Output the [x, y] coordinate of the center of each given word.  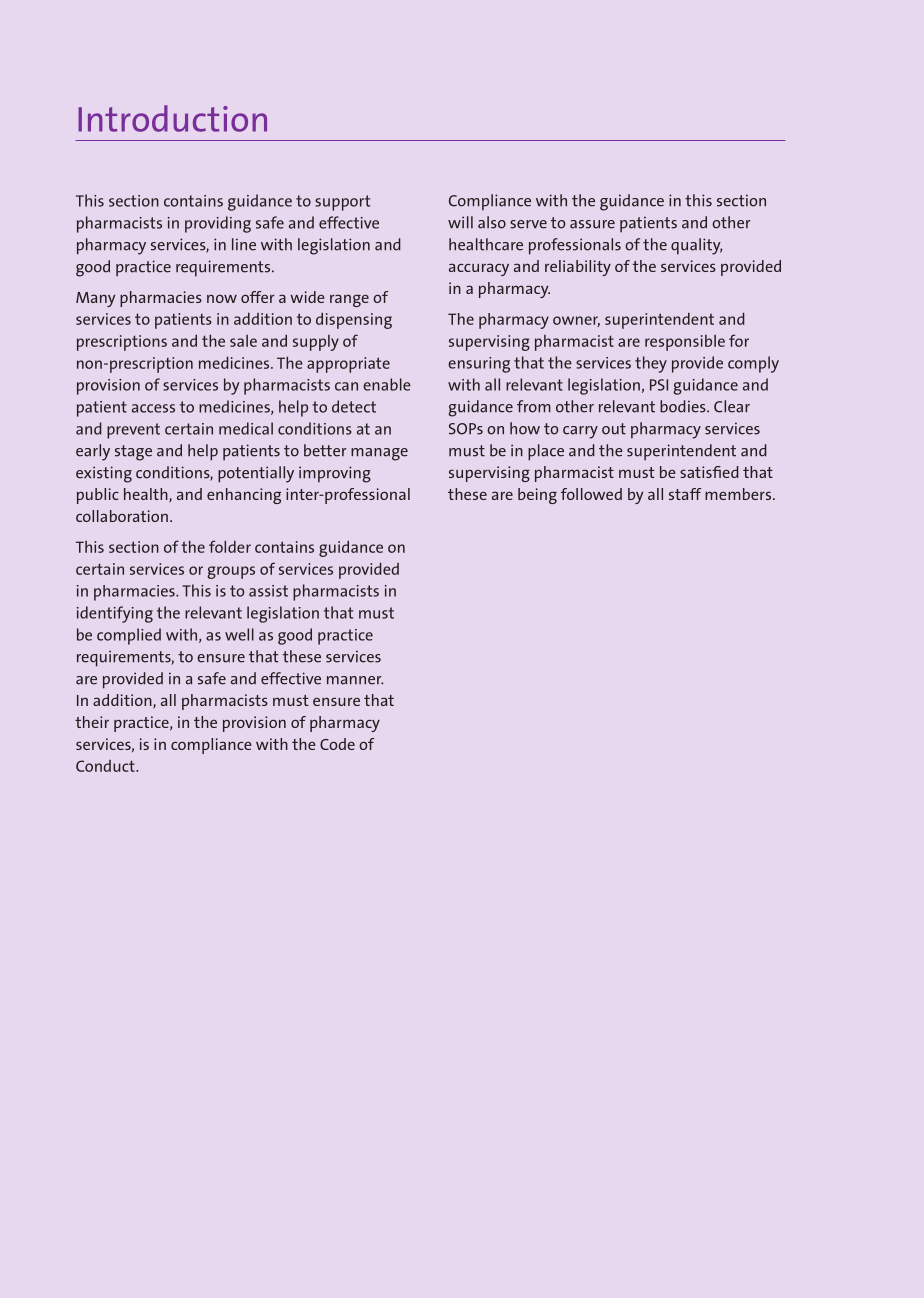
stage [133, 453]
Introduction [172, 118]
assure [592, 224]
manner [355, 680]
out [614, 429]
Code [337, 744]
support [342, 203]
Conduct [106, 766]
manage [379, 454]
